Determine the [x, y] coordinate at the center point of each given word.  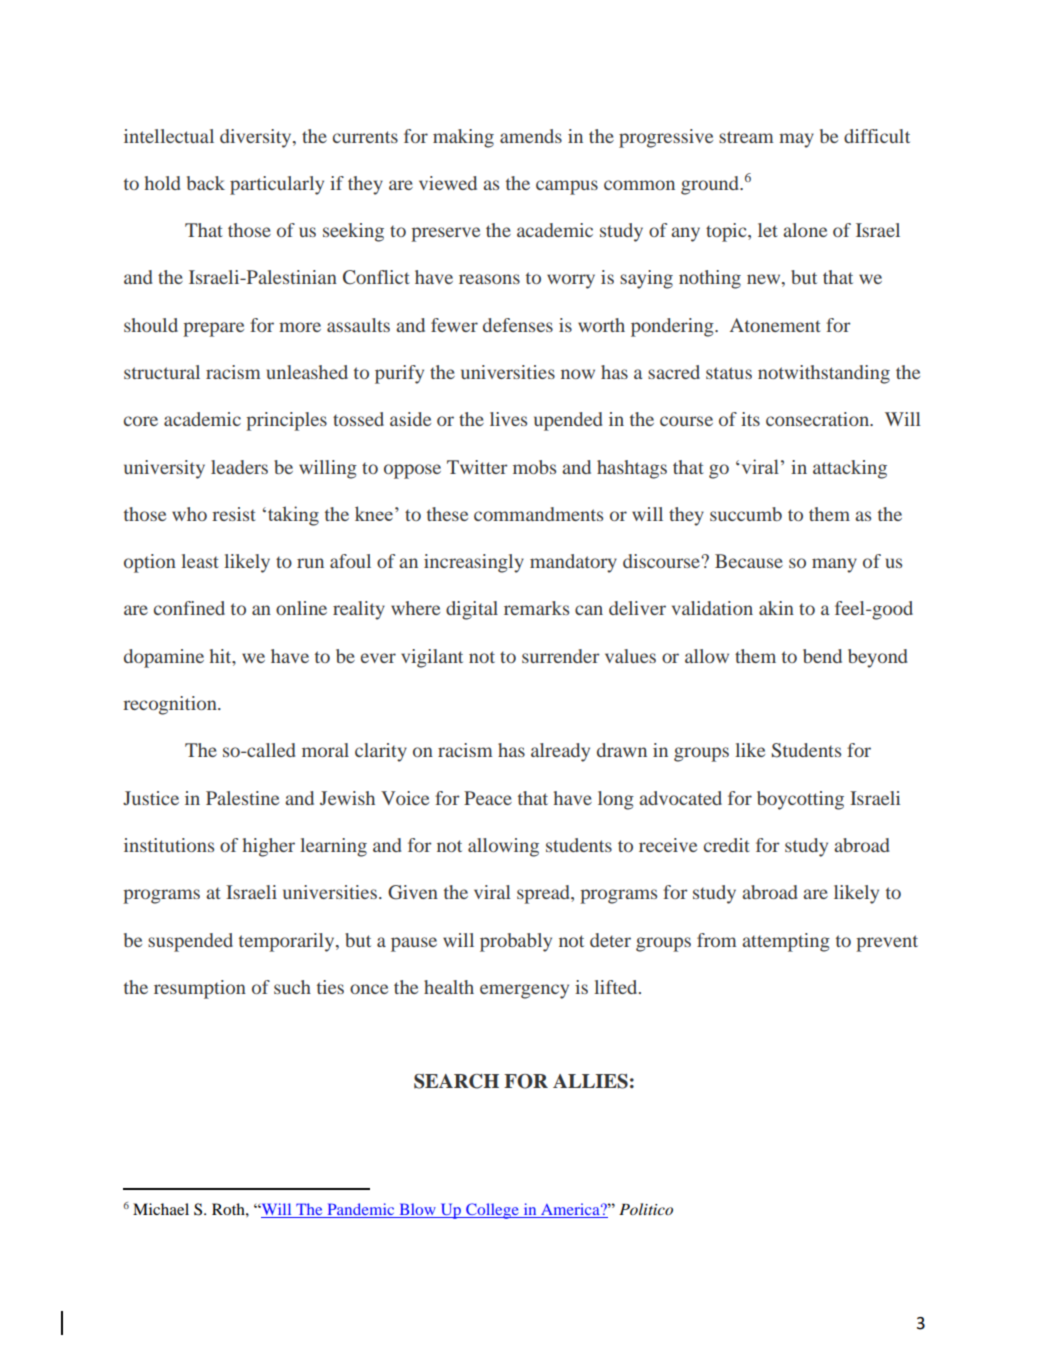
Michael [161, 1209]
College [492, 1211]
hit [222, 656]
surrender [561, 656]
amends [531, 136]
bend [822, 656]
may [796, 140]
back [206, 183]
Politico [646, 1209]
